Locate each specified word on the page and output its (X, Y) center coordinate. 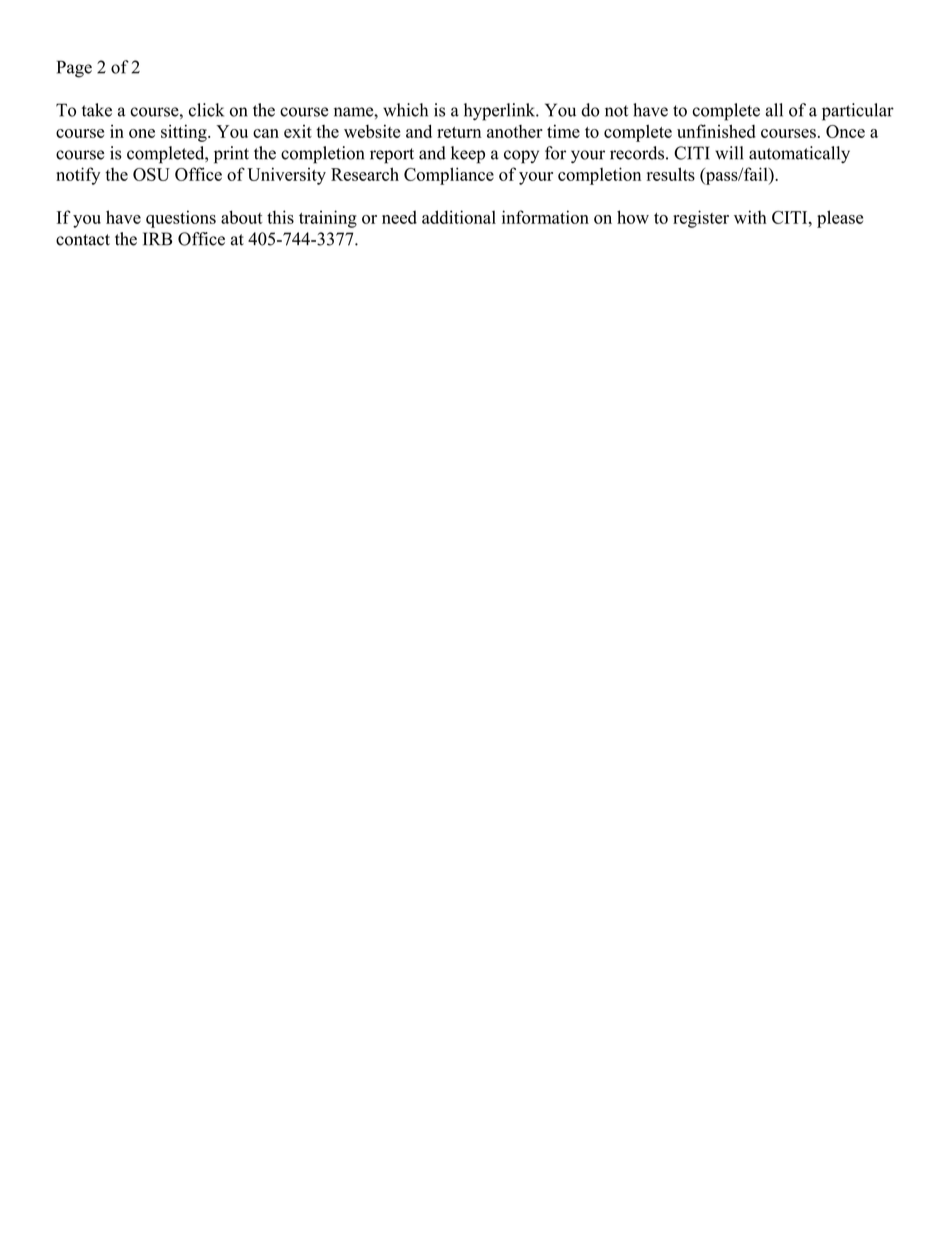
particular (858, 112)
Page (74, 69)
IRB (157, 239)
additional (459, 217)
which (405, 110)
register (701, 219)
